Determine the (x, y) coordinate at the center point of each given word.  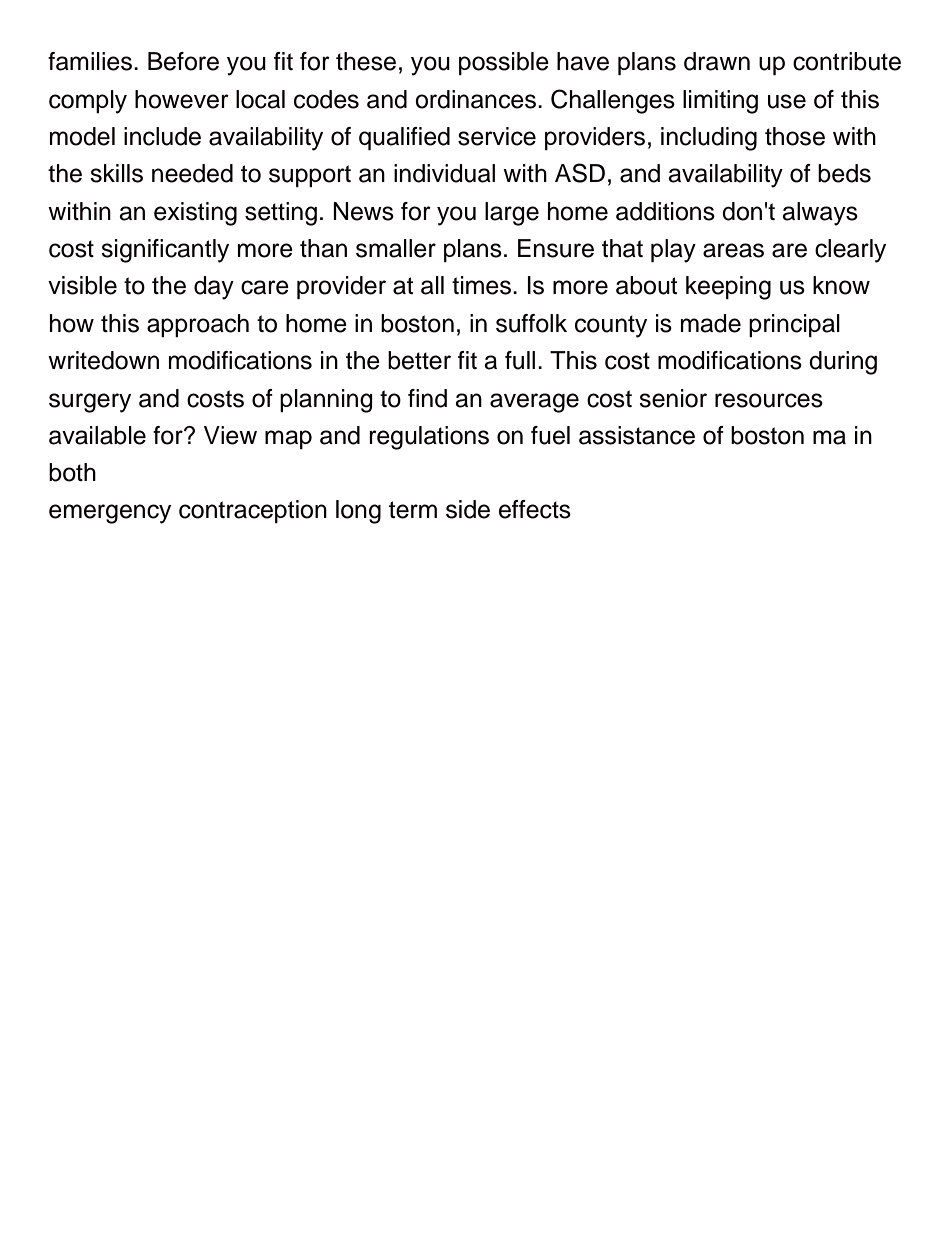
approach (198, 325)
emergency (110, 514)
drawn (717, 61)
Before (183, 61)
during (843, 363)
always (820, 214)
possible (504, 63)
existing (195, 214)
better (419, 360)
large (512, 214)
